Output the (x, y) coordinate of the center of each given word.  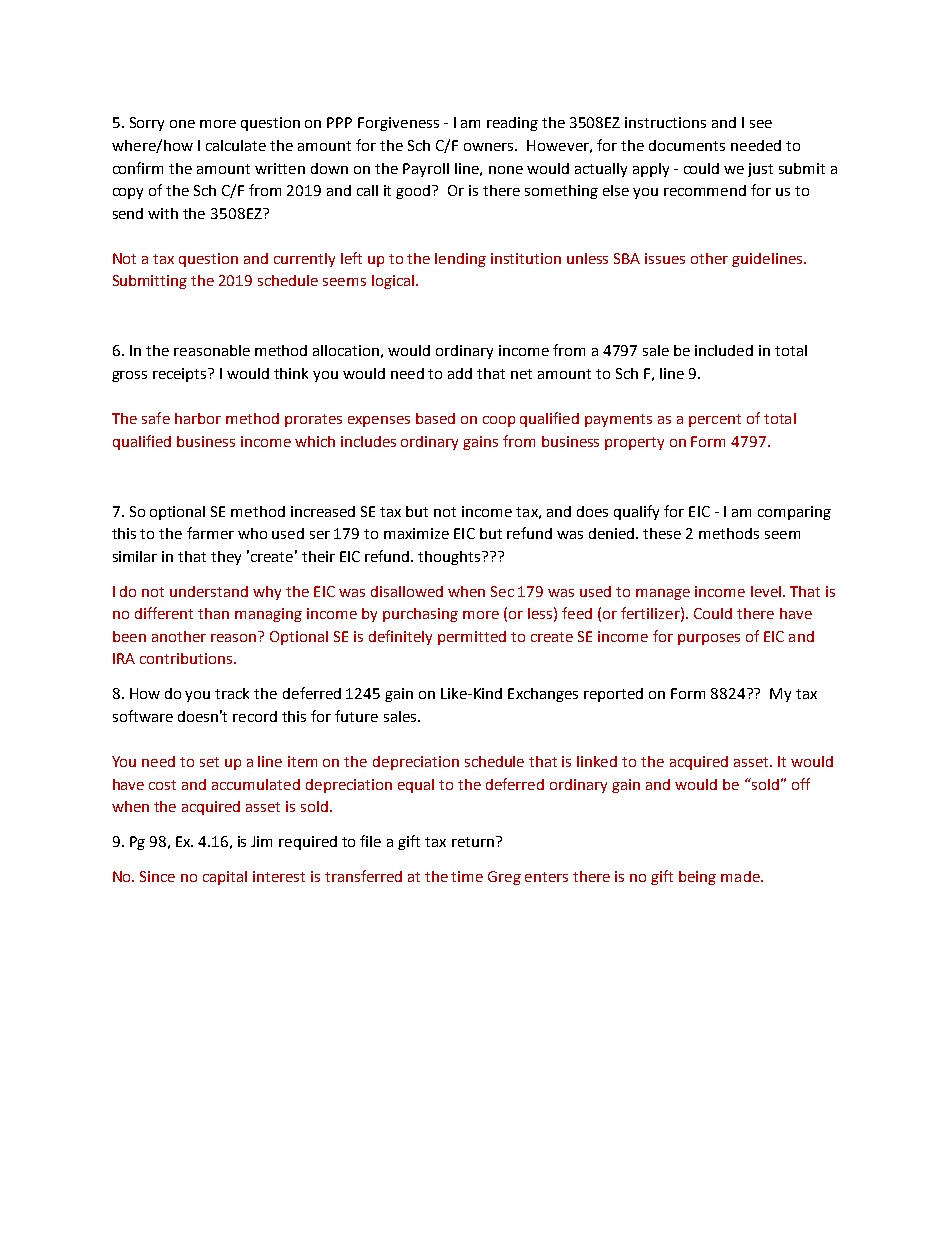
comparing (794, 513)
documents (687, 145)
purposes (709, 639)
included (724, 350)
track (232, 693)
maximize (416, 533)
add (460, 373)
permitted (472, 638)
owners (490, 147)
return (473, 842)
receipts (181, 375)
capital (225, 878)
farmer (210, 533)
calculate (236, 145)
